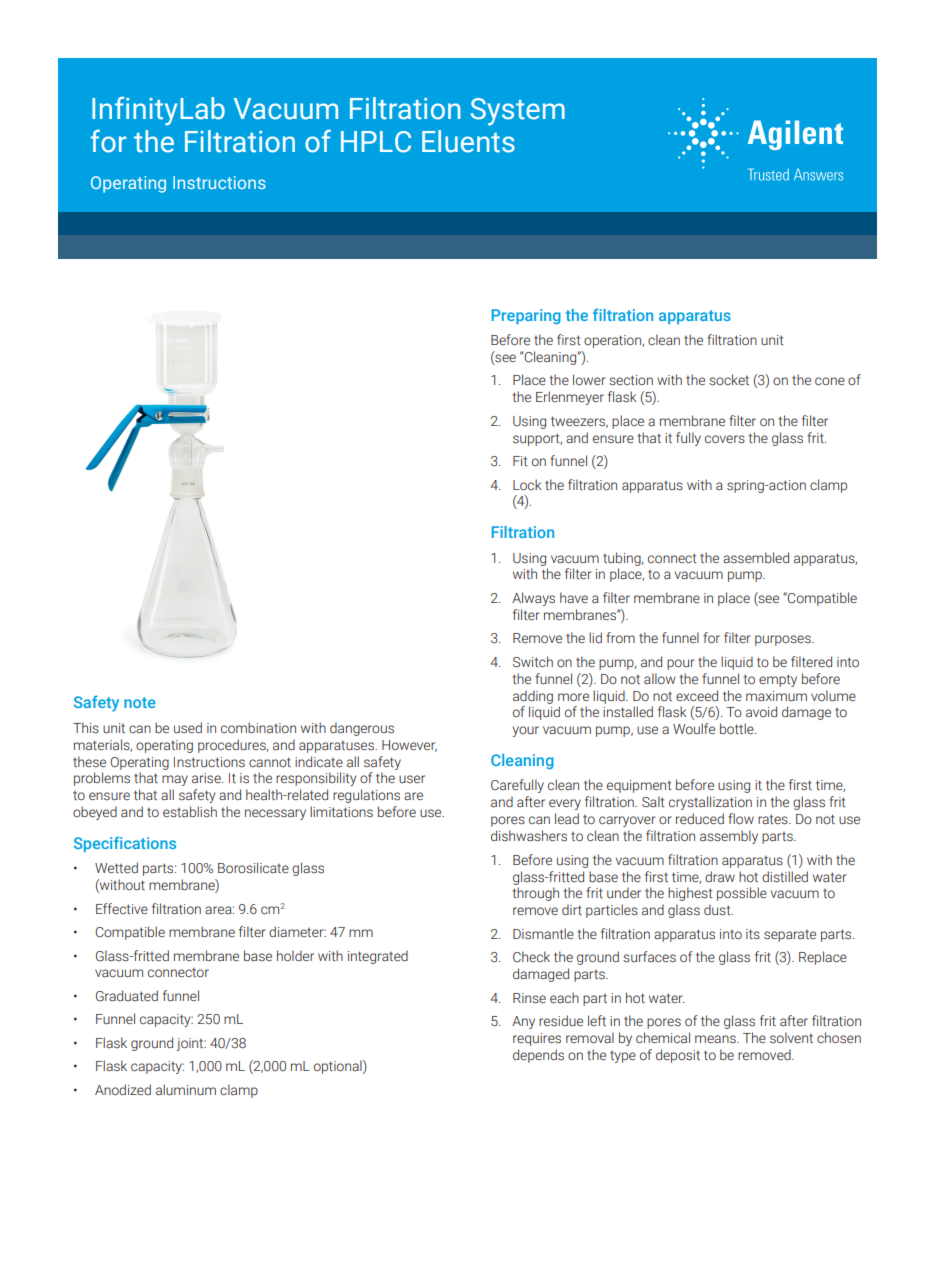 The height and width of the screenshot is (1288, 936). Describe the element at coordinates (526, 316) in the screenshot. I see `Preparing` at that location.
